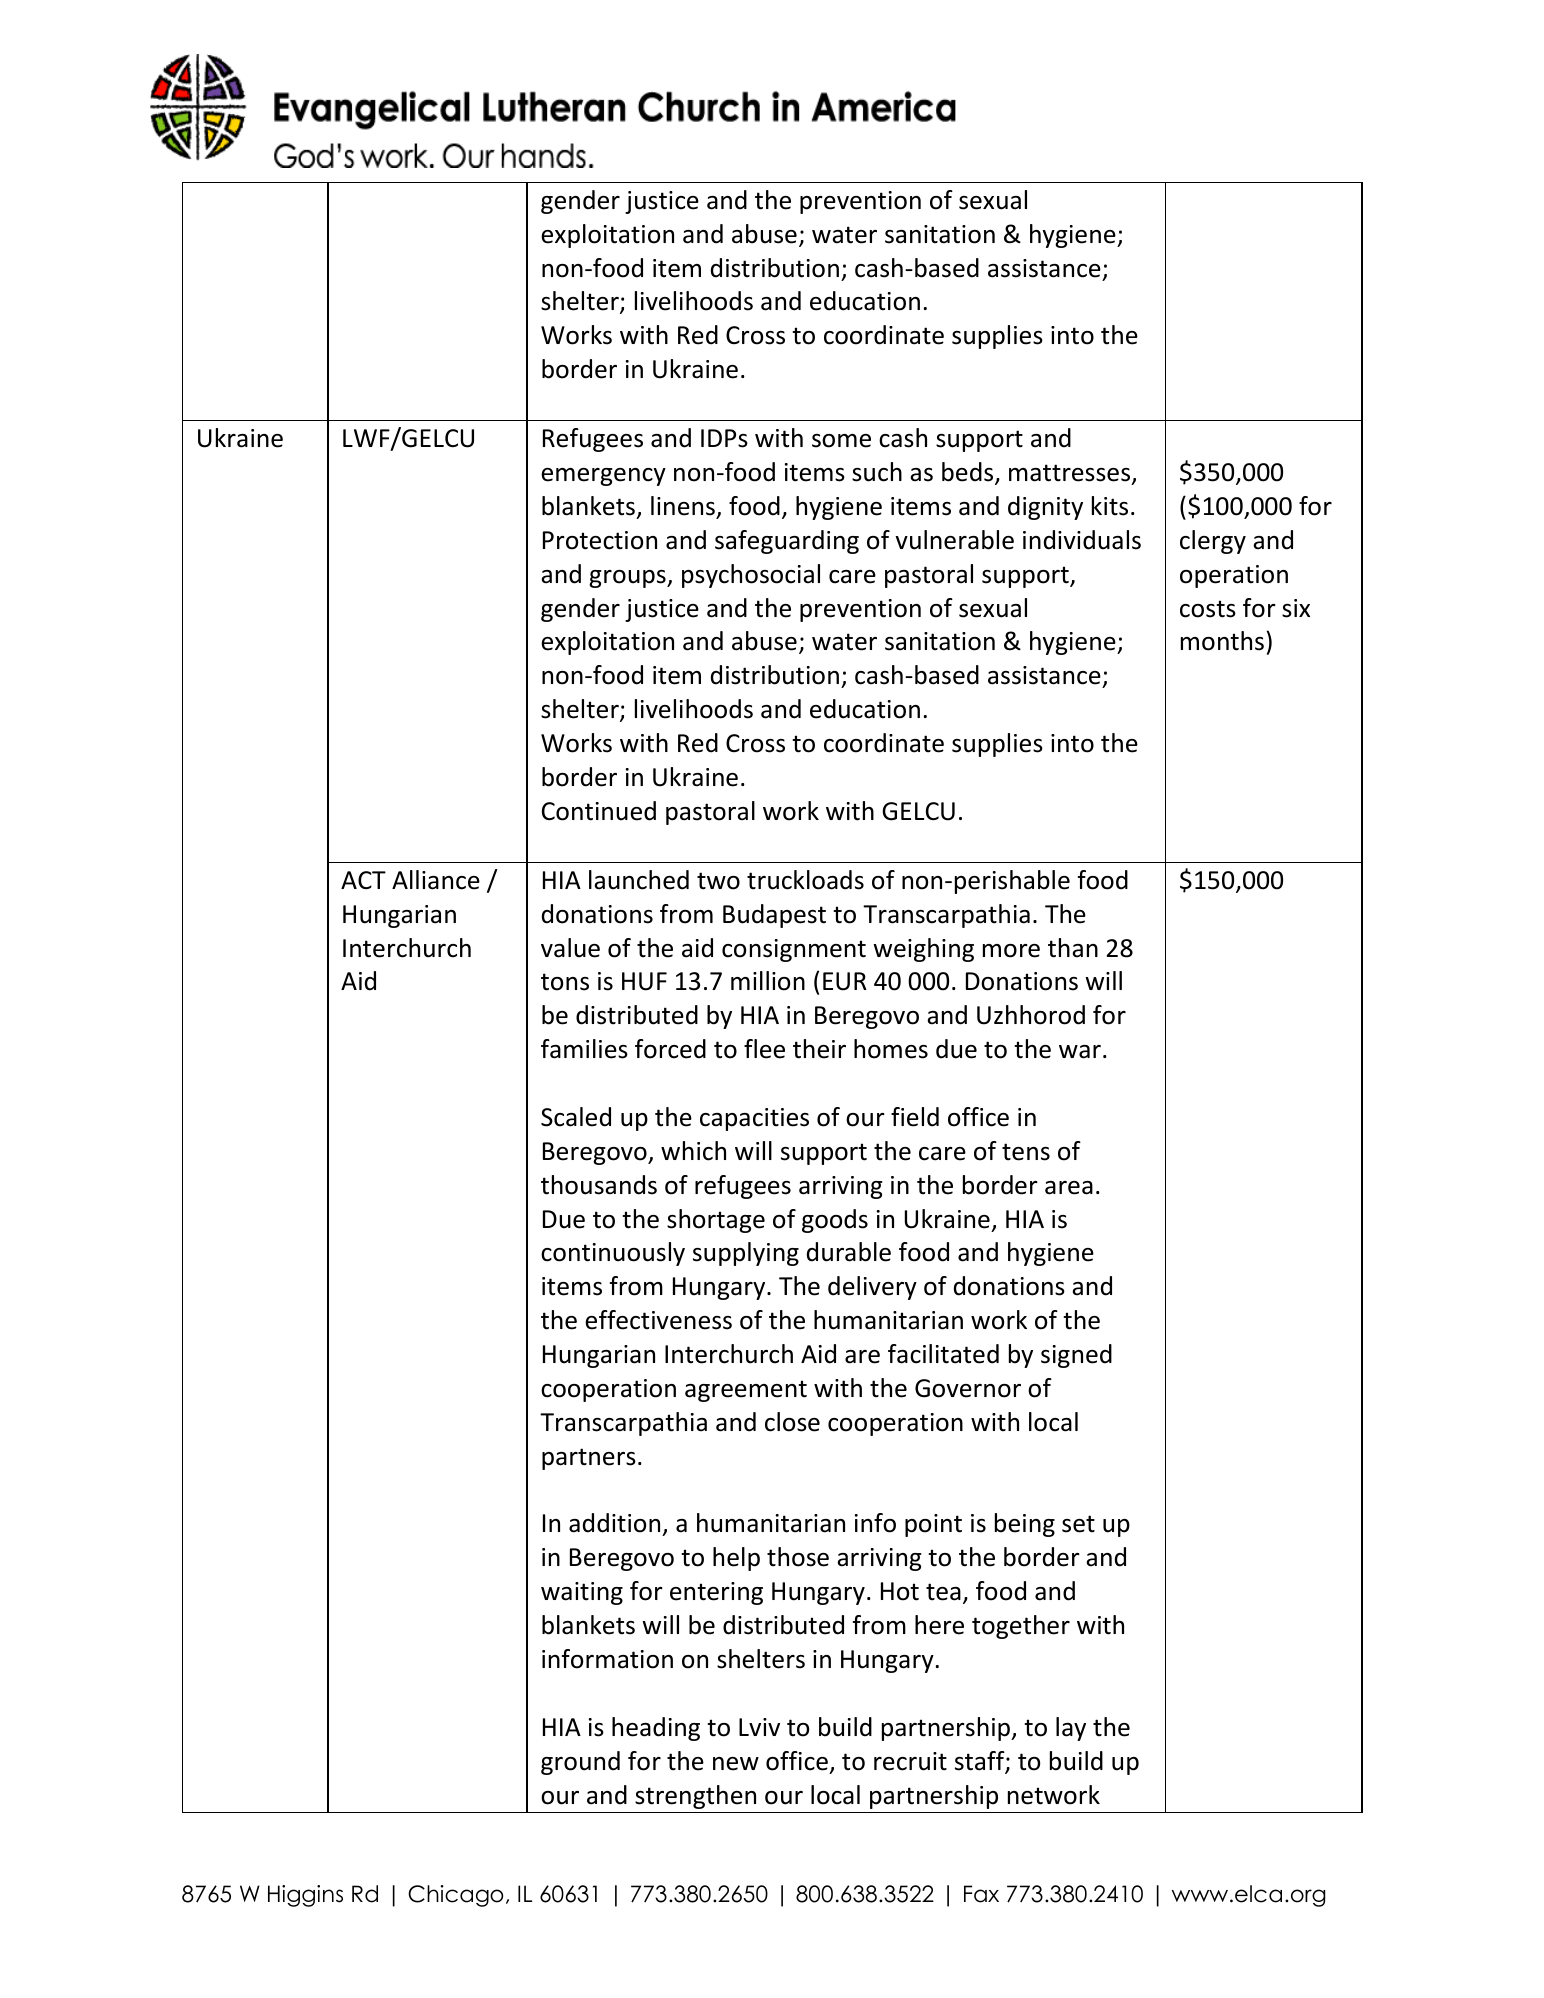 The width and height of the image is (1544, 1998). Describe the element at coordinates (798, 1557) in the image. I see `those` at that location.
